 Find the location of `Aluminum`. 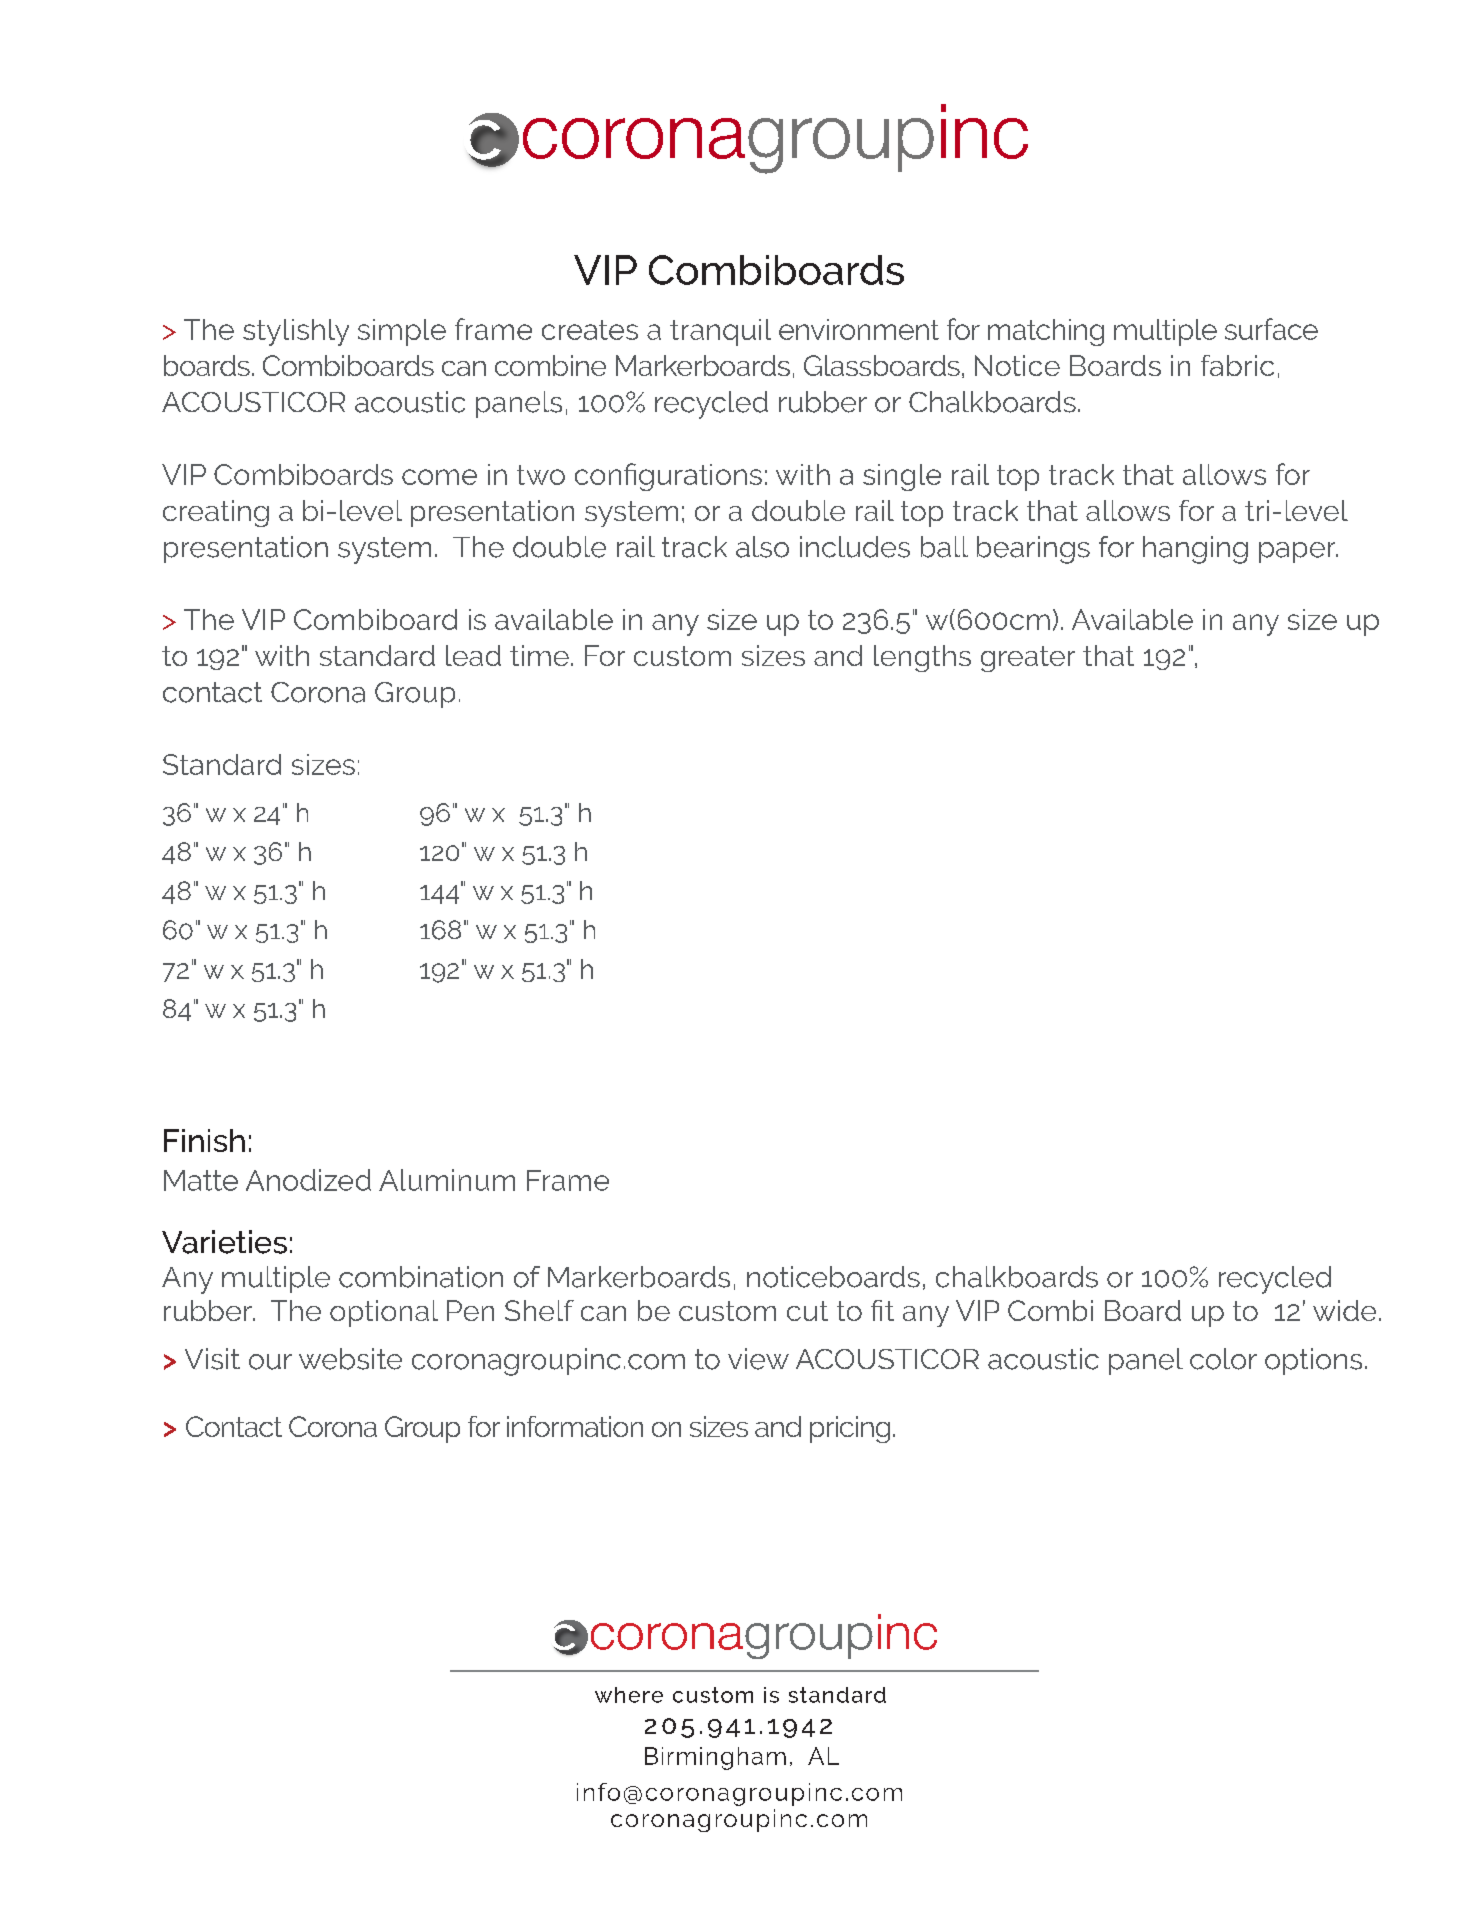

Aluminum is located at coordinates (447, 1180).
